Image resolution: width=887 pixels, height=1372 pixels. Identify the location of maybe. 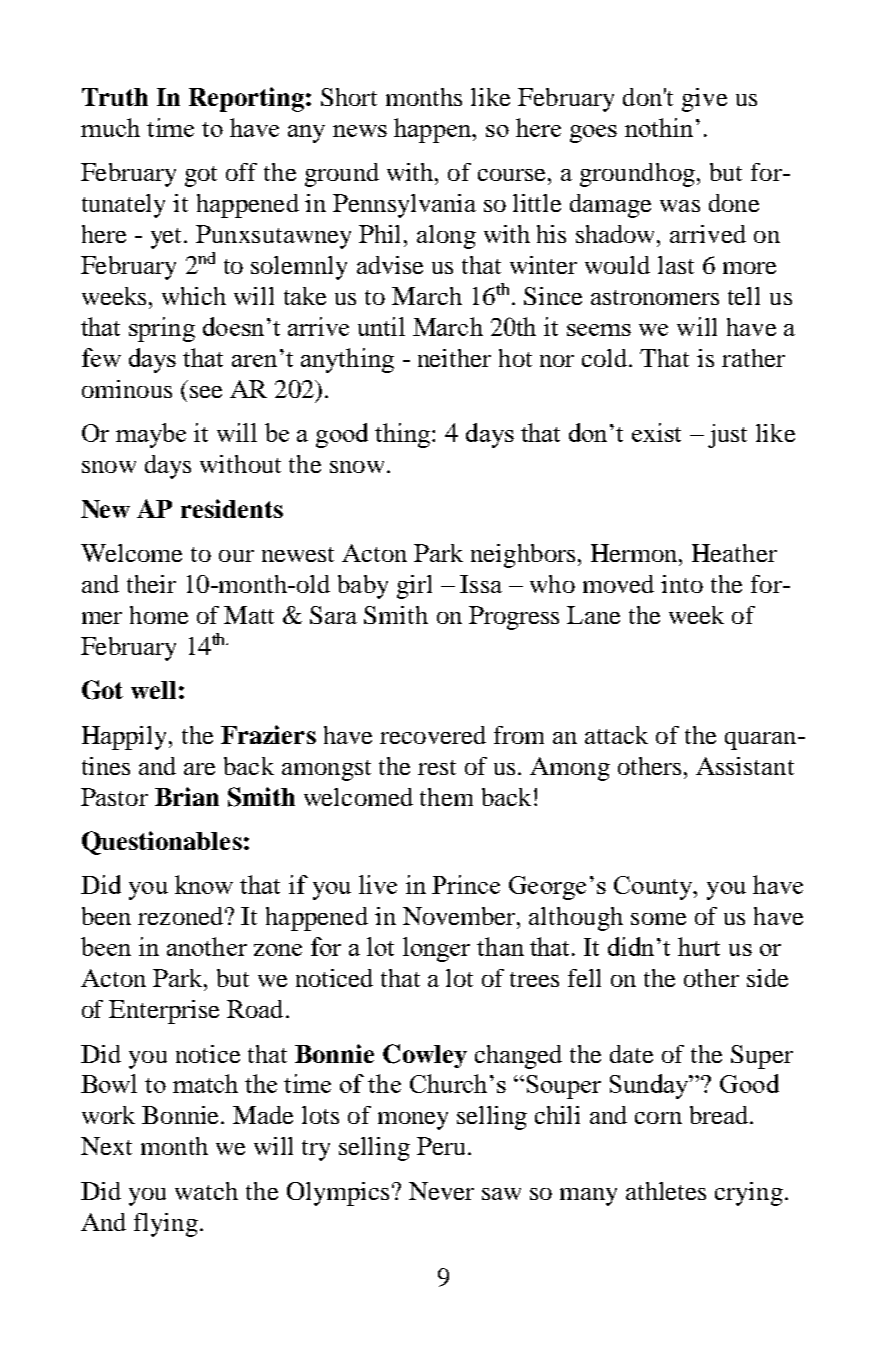
(151, 435).
